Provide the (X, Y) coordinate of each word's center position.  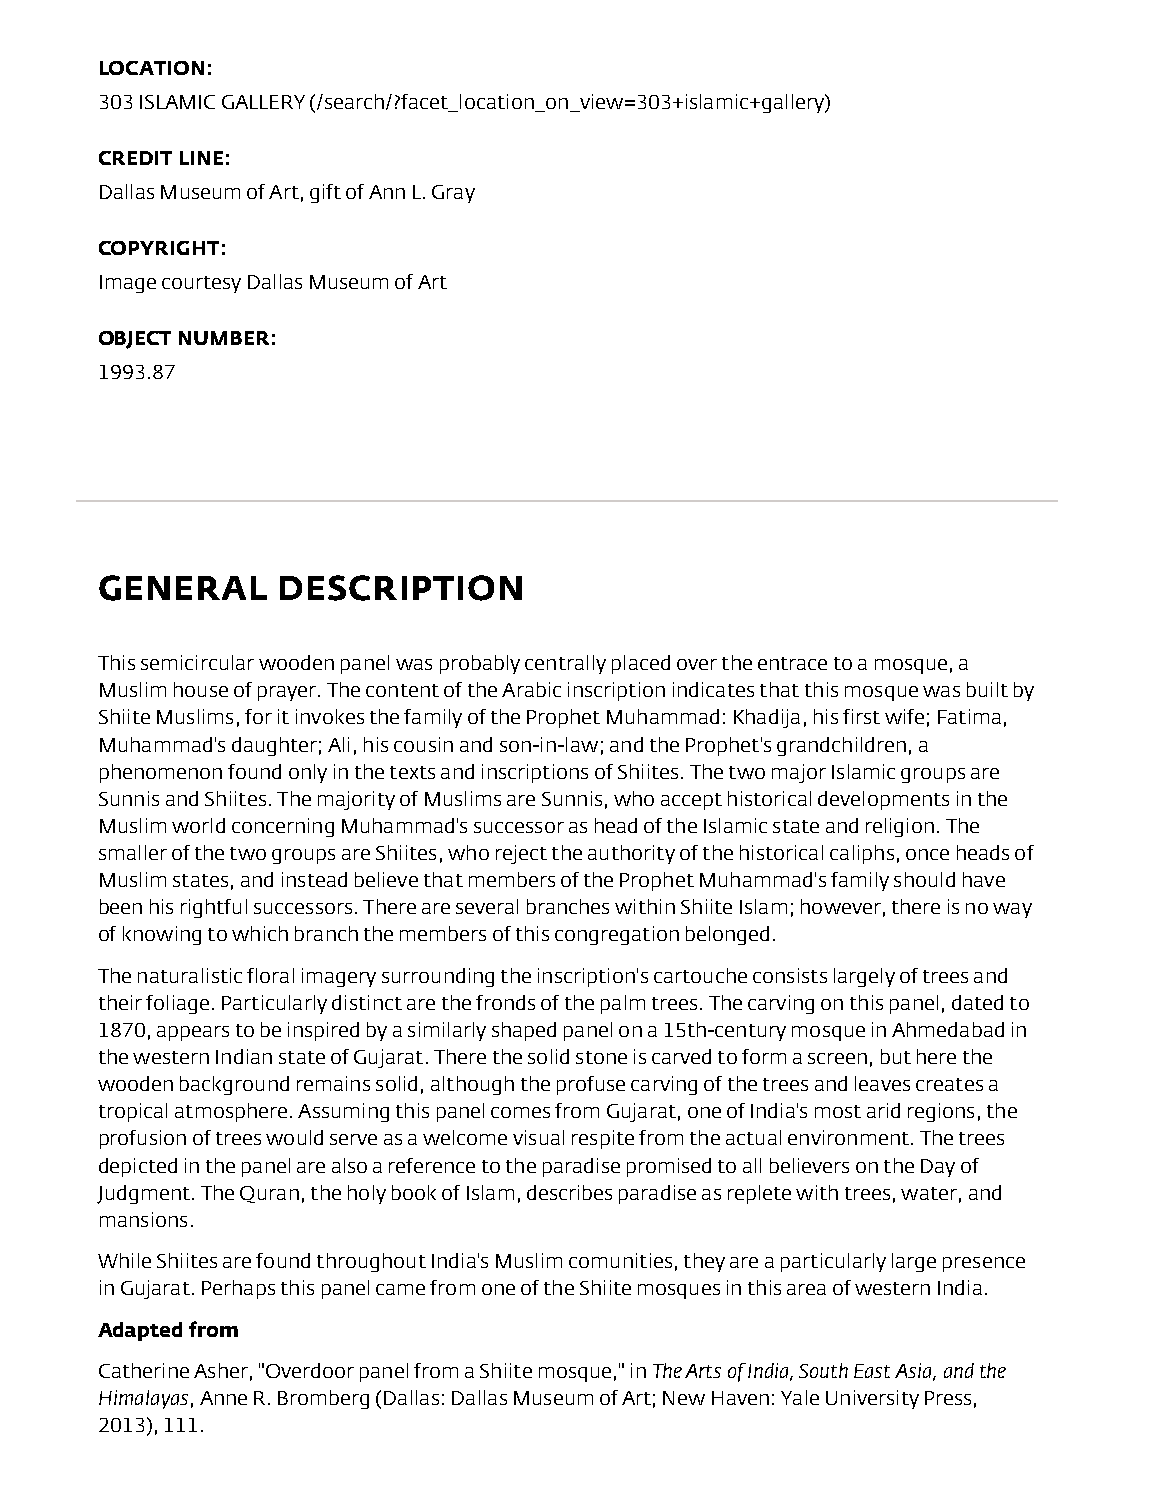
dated (977, 1002)
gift (325, 193)
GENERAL (183, 588)
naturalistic (190, 975)
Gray (453, 194)
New (684, 1398)
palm (623, 1004)
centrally (565, 664)
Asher (221, 1370)
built (987, 689)
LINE (201, 158)
